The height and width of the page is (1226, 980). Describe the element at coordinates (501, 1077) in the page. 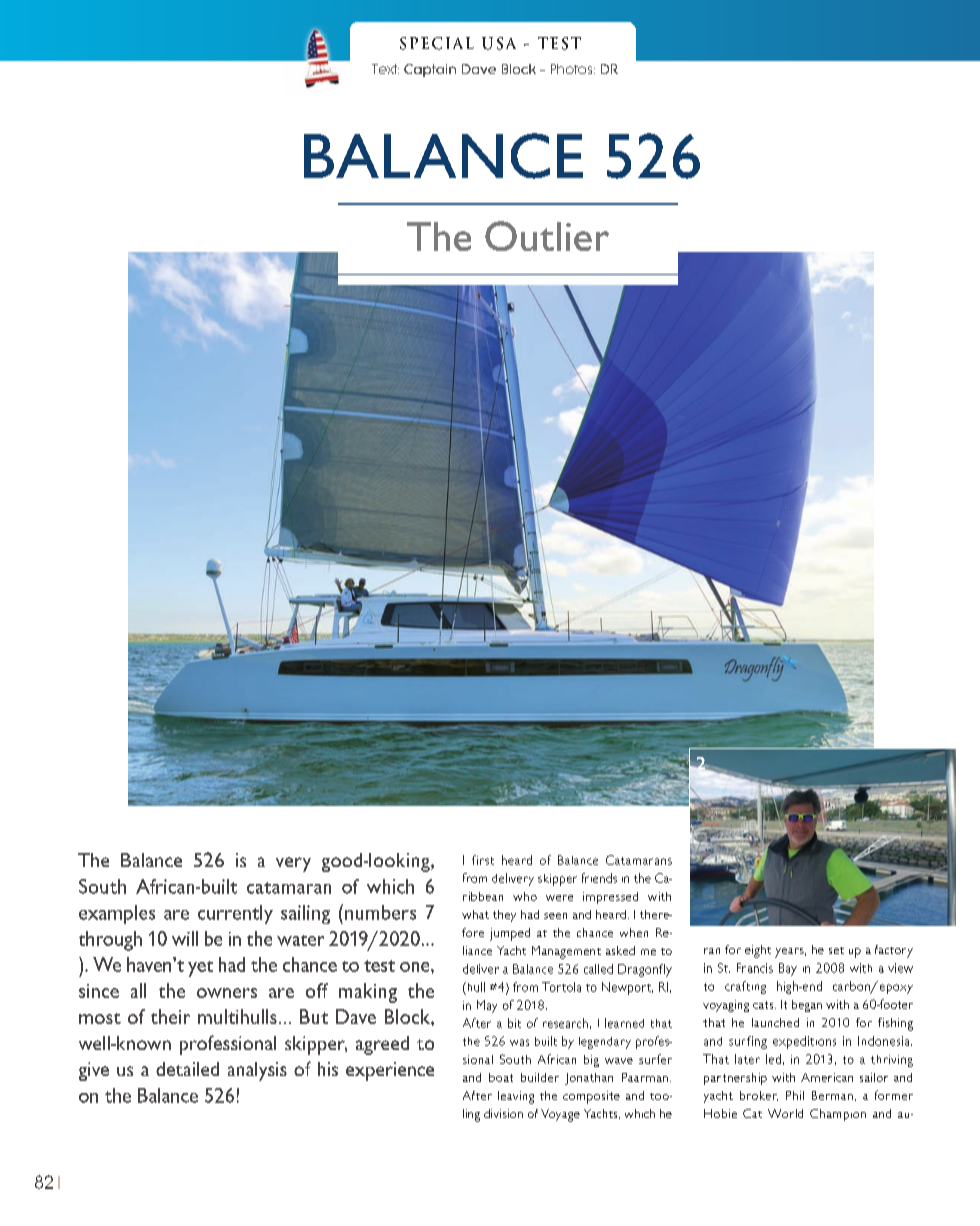

I see `boat` at that location.
